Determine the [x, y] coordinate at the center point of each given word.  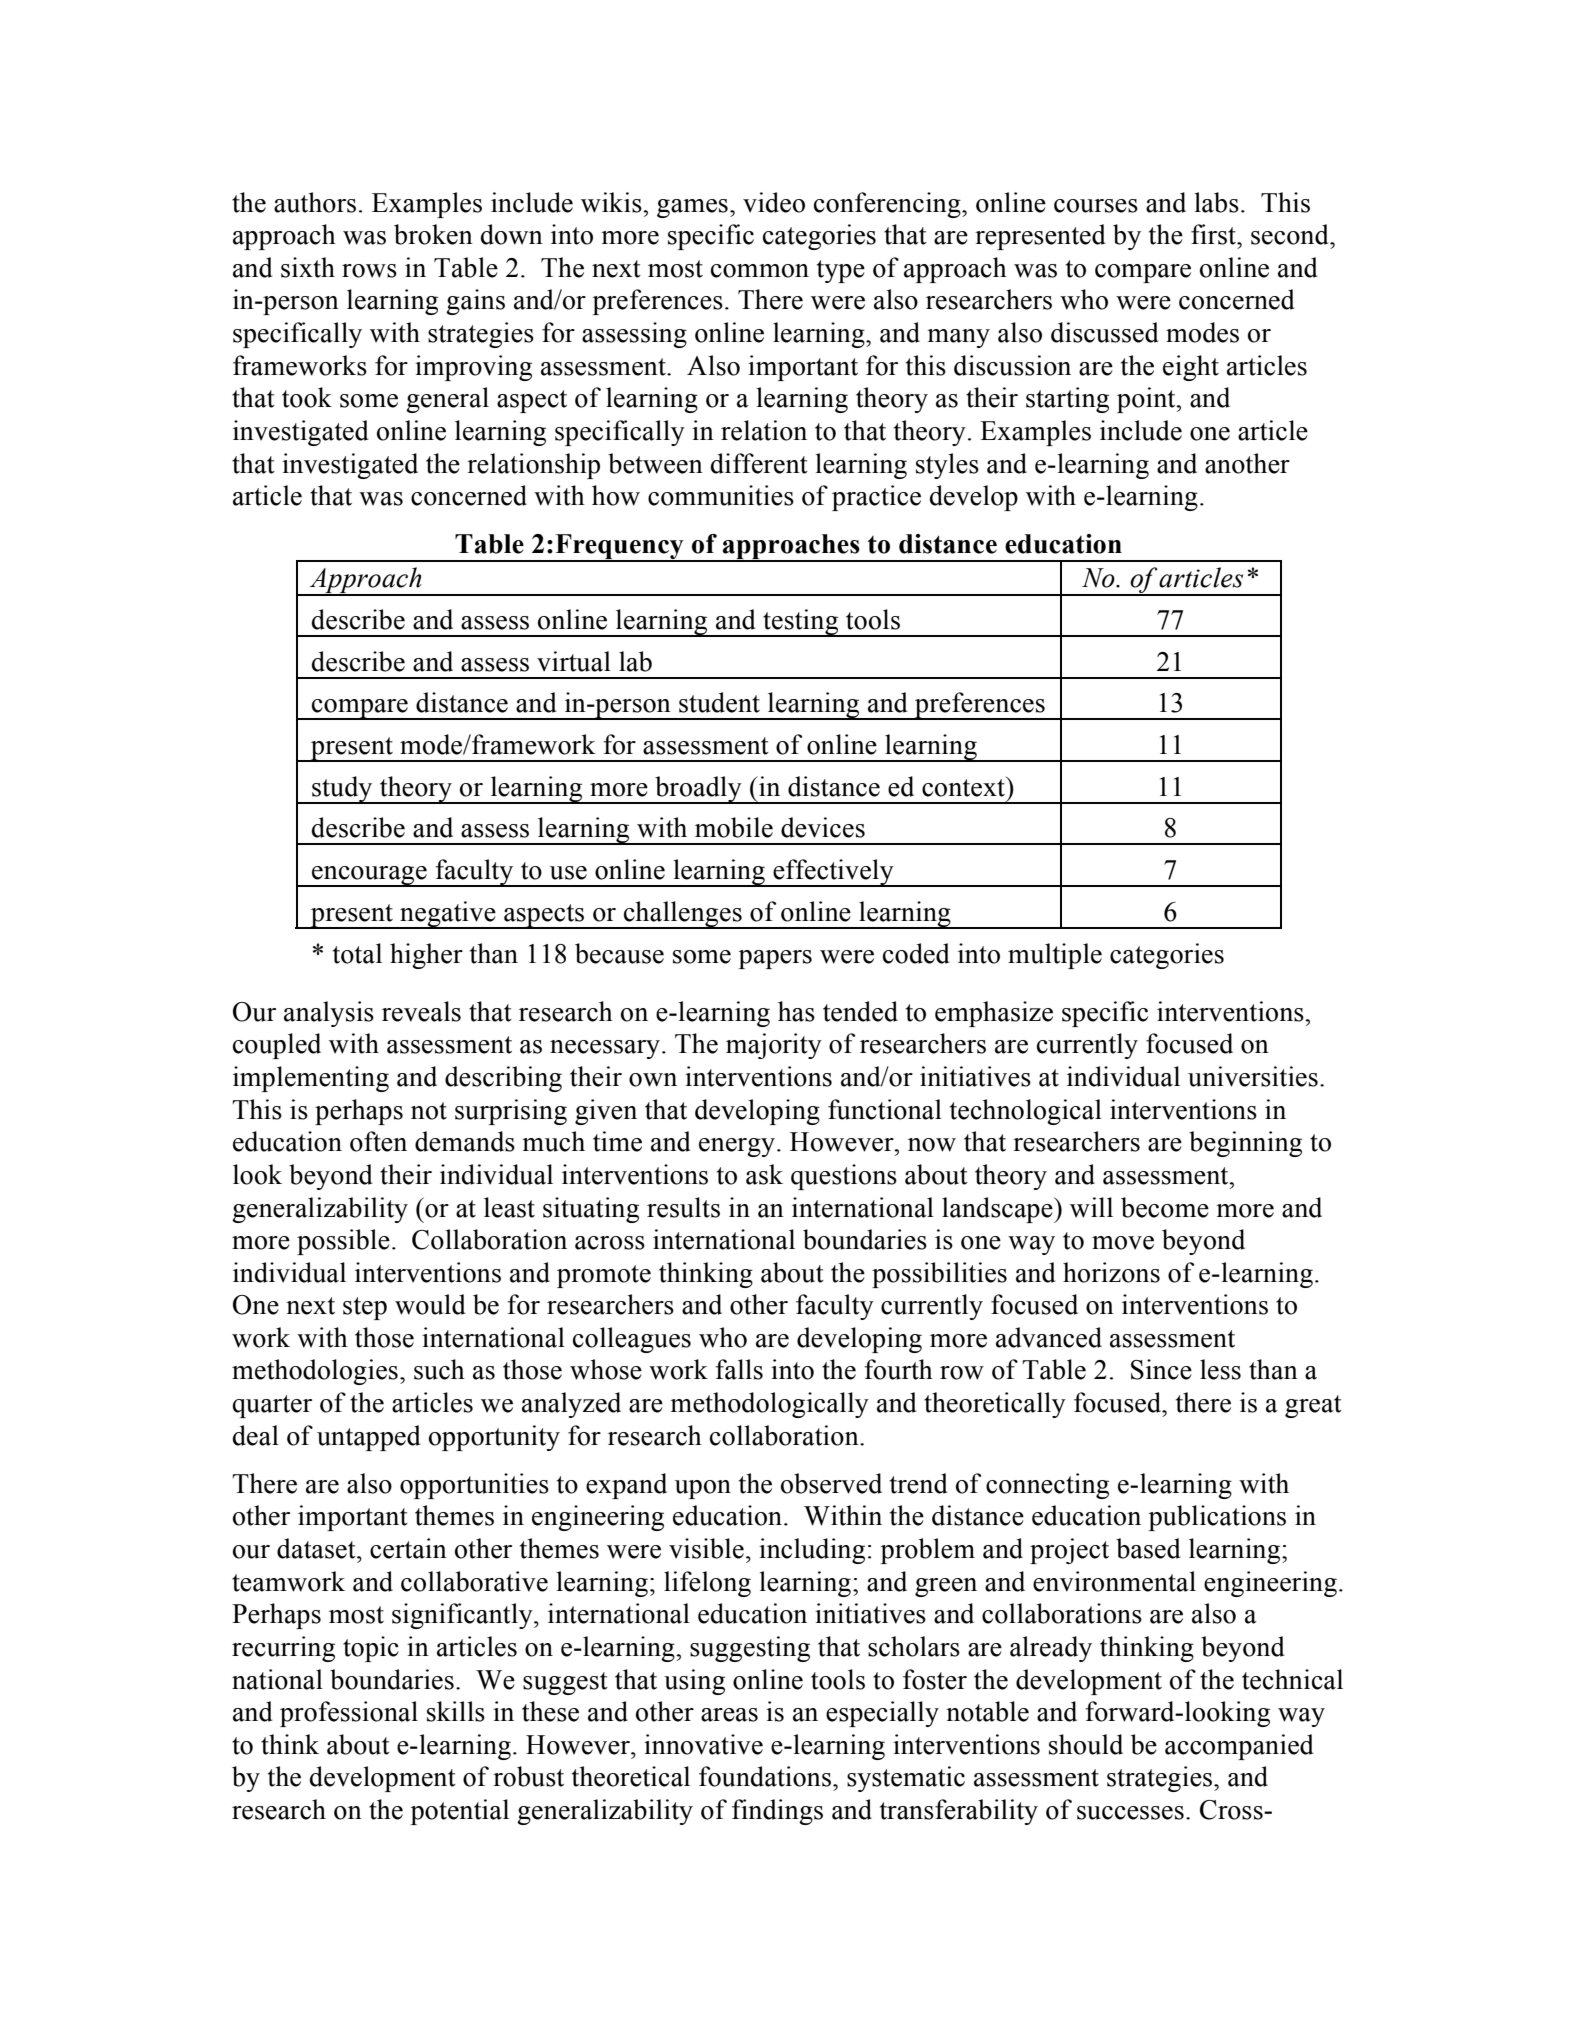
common [760, 271]
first [1214, 234]
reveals [421, 1011]
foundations [765, 1776]
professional [349, 1714]
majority [774, 1046]
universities [1253, 1076]
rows [369, 271]
